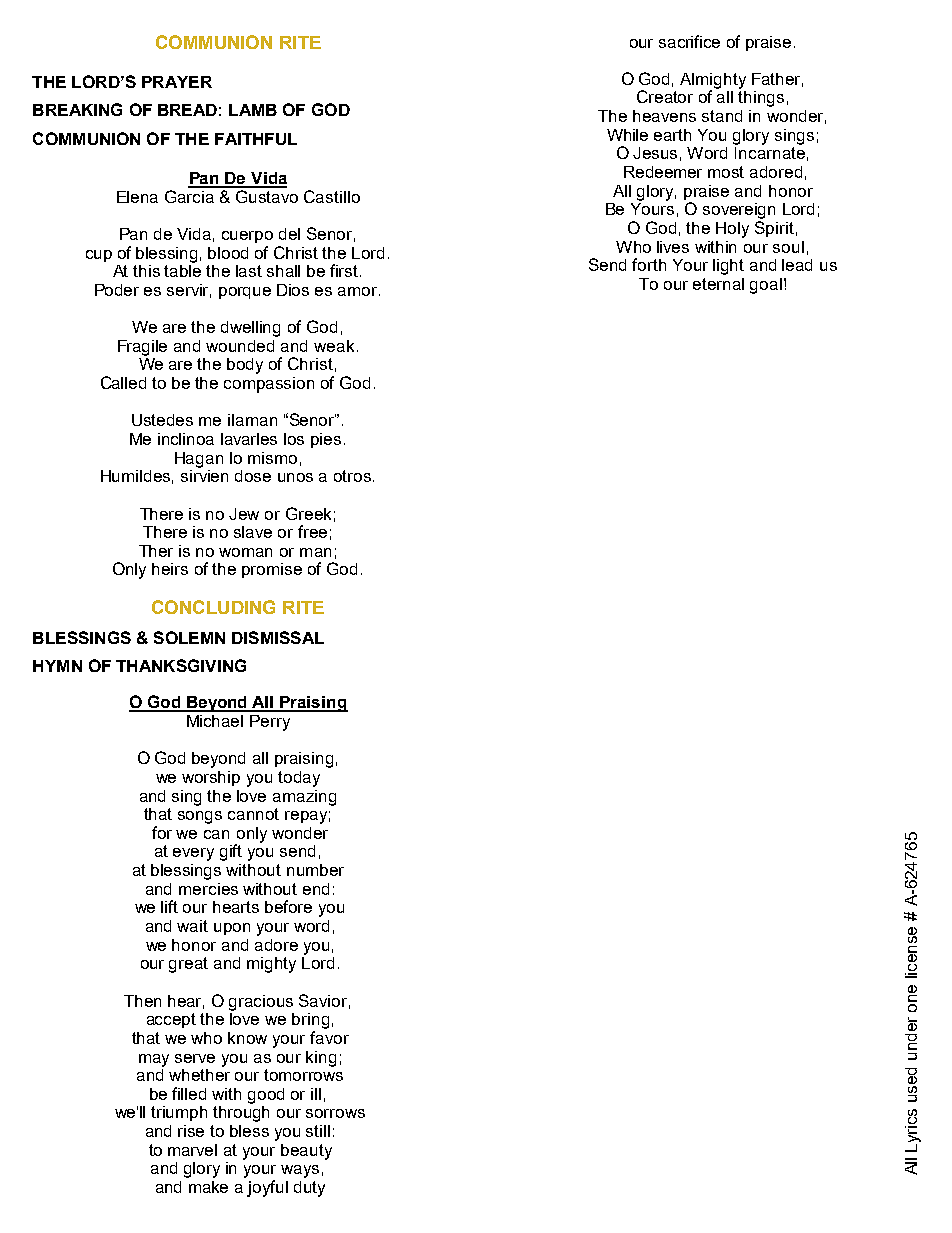 This screenshot has height=1233, width=952. I want to click on PRAYER, so click(177, 82).
